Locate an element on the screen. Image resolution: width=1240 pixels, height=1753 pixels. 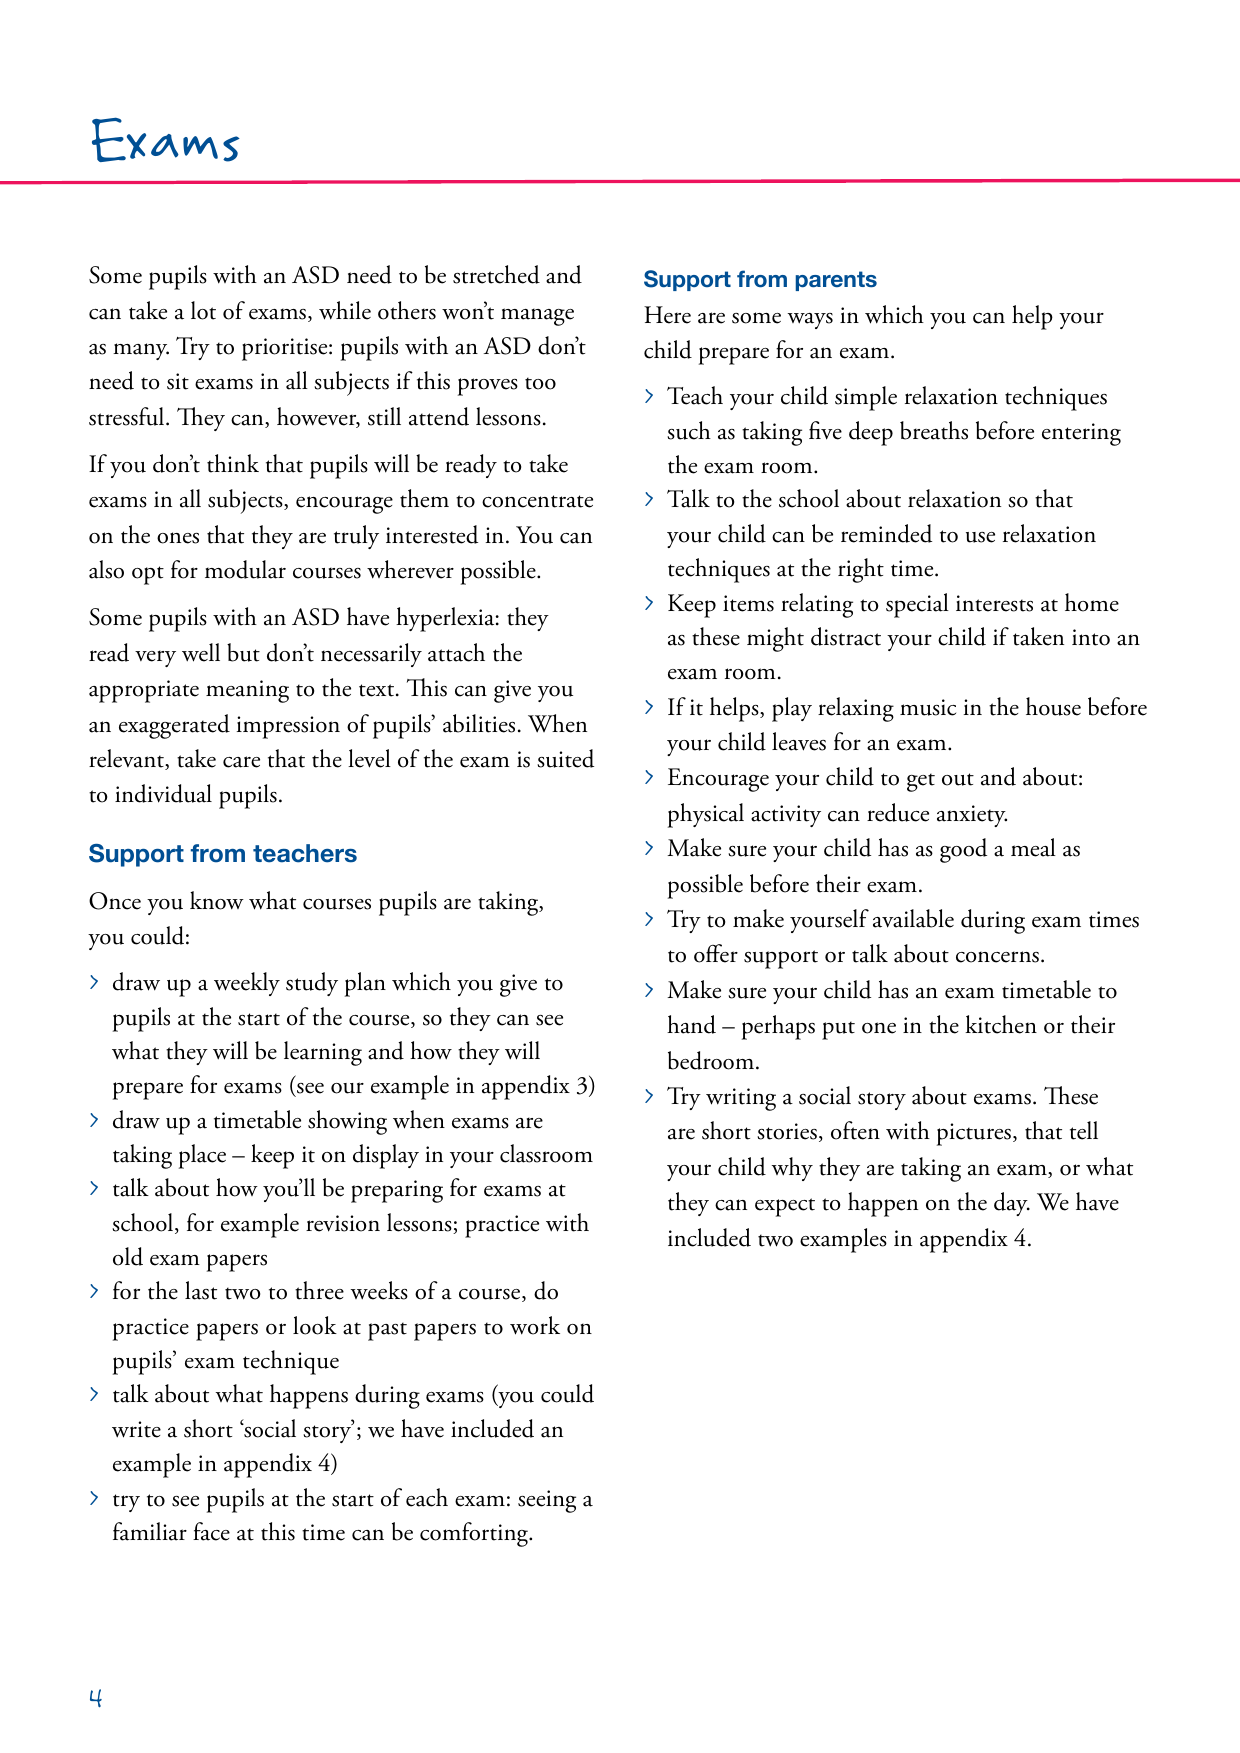
modular is located at coordinates (245, 569).
